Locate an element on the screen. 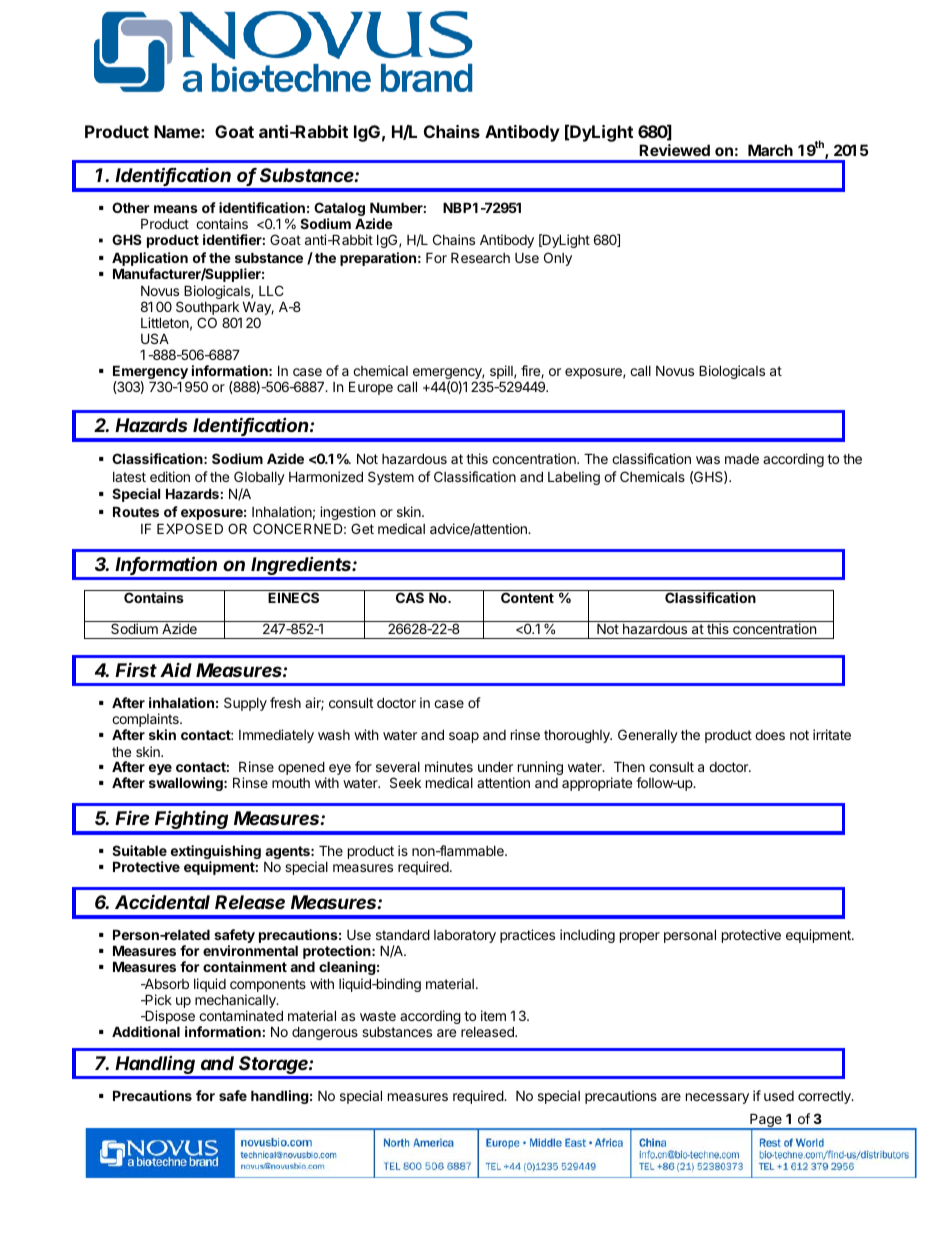  Research is located at coordinates (480, 257).
